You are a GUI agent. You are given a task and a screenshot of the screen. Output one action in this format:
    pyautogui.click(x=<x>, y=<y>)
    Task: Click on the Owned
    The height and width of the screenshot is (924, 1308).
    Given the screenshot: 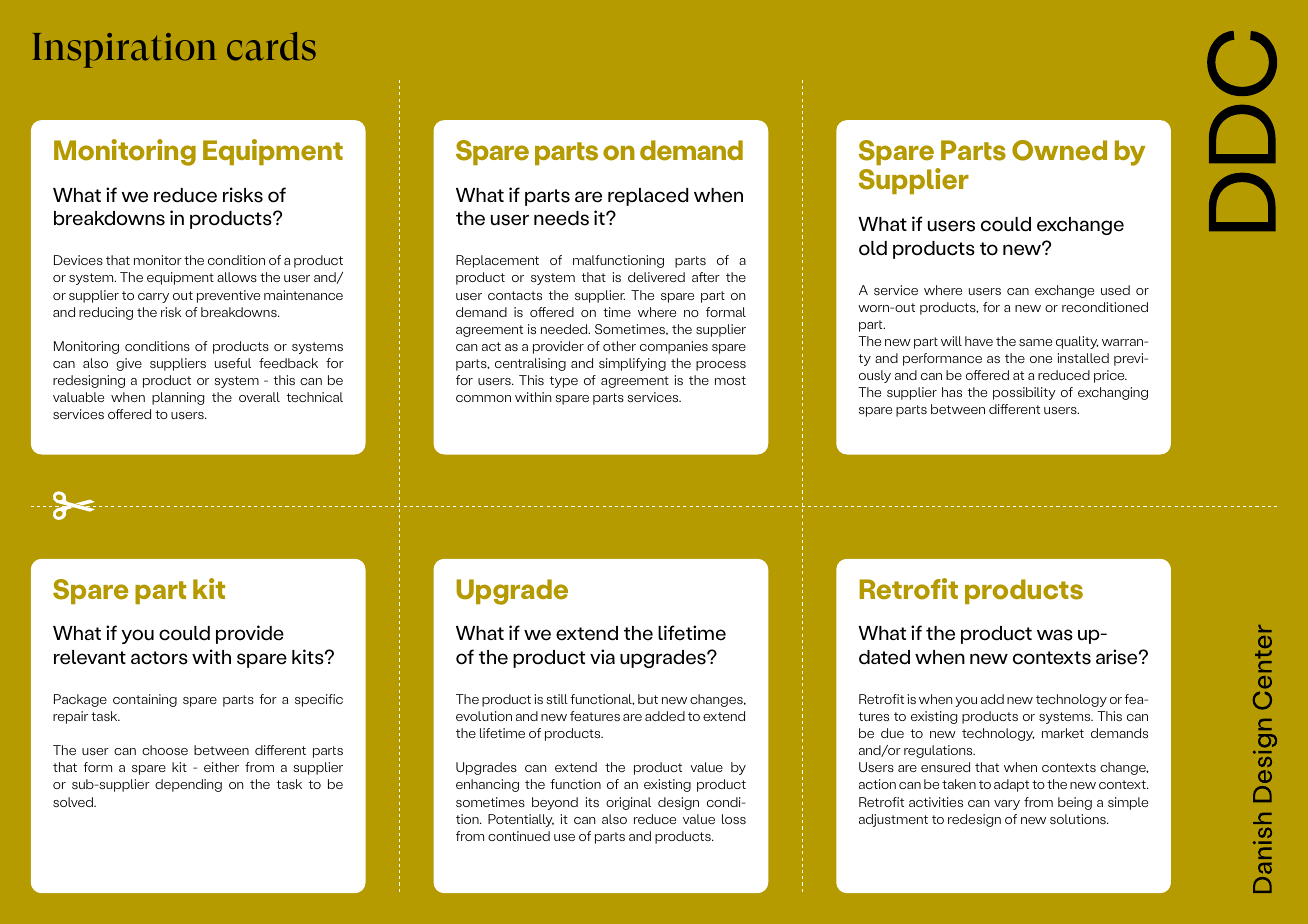 What is the action you would take?
    pyautogui.click(x=1059, y=150)
